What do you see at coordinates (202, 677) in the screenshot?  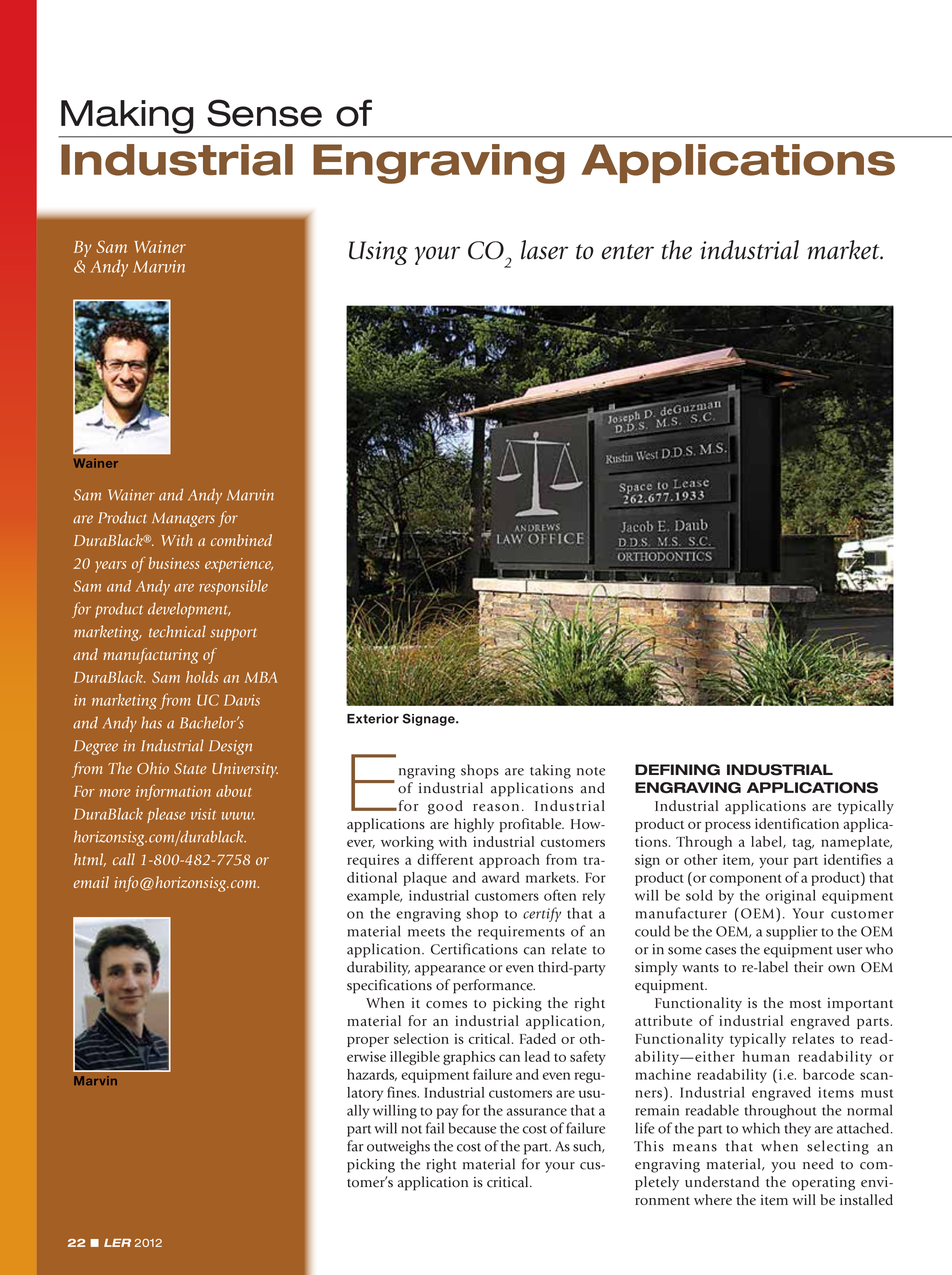 I see `holds` at bounding box center [202, 677].
